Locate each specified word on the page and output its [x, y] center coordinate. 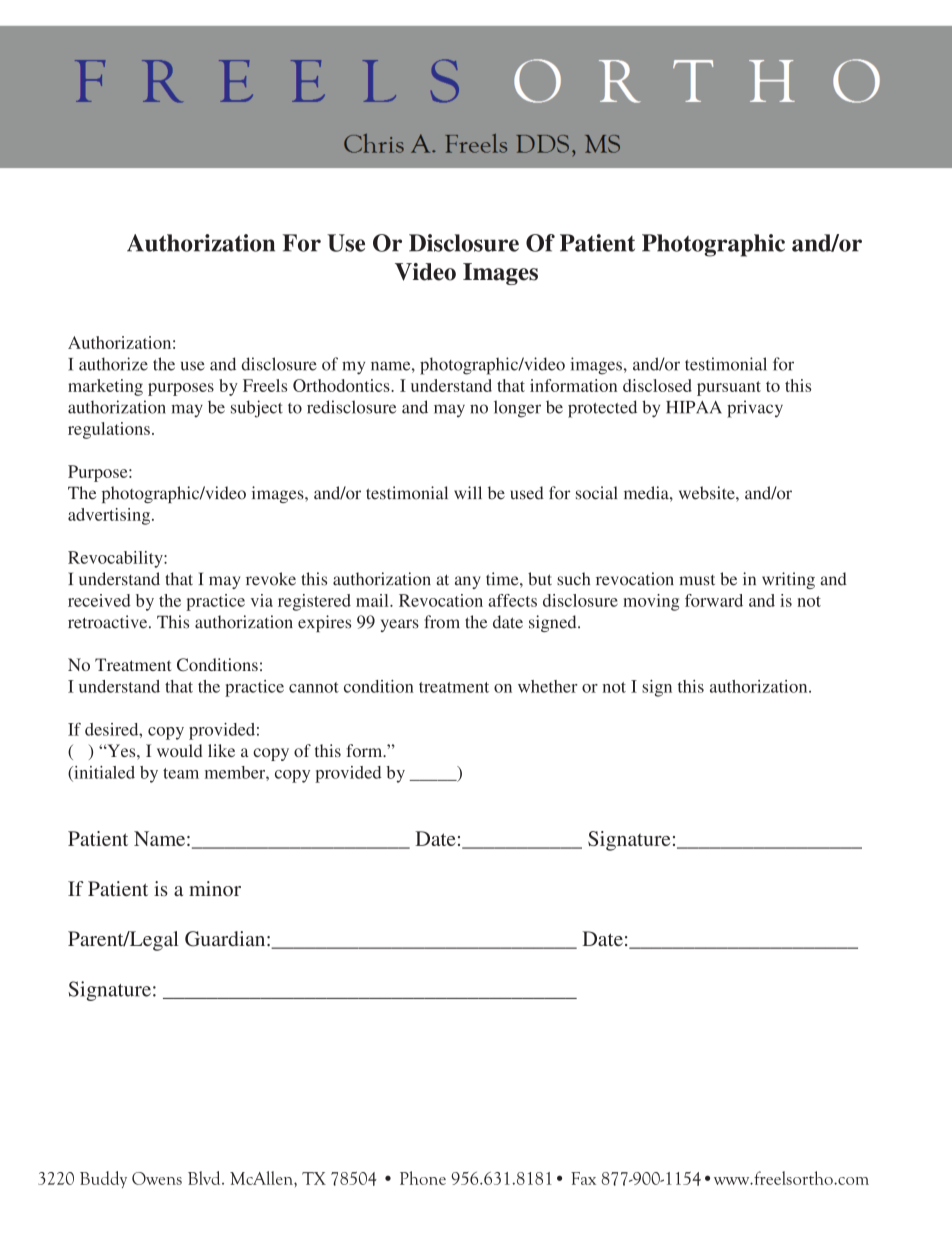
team [181, 773]
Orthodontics [342, 385]
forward [714, 600]
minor [215, 888]
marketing [105, 387]
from [442, 622]
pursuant [729, 388]
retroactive [109, 622]
